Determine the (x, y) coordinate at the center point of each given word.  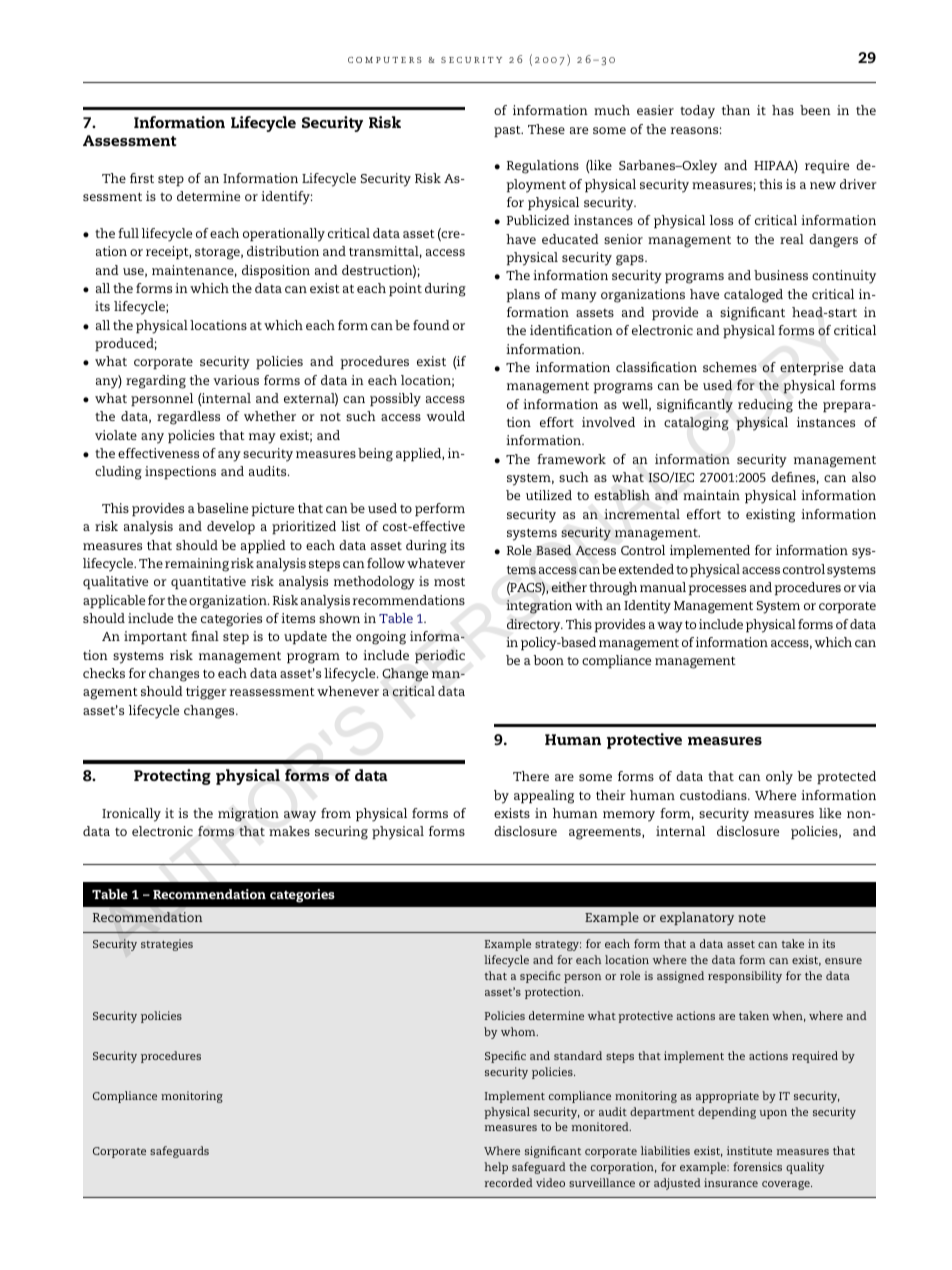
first (142, 178)
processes (717, 590)
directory (535, 626)
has (783, 110)
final (205, 636)
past (508, 131)
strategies (167, 945)
